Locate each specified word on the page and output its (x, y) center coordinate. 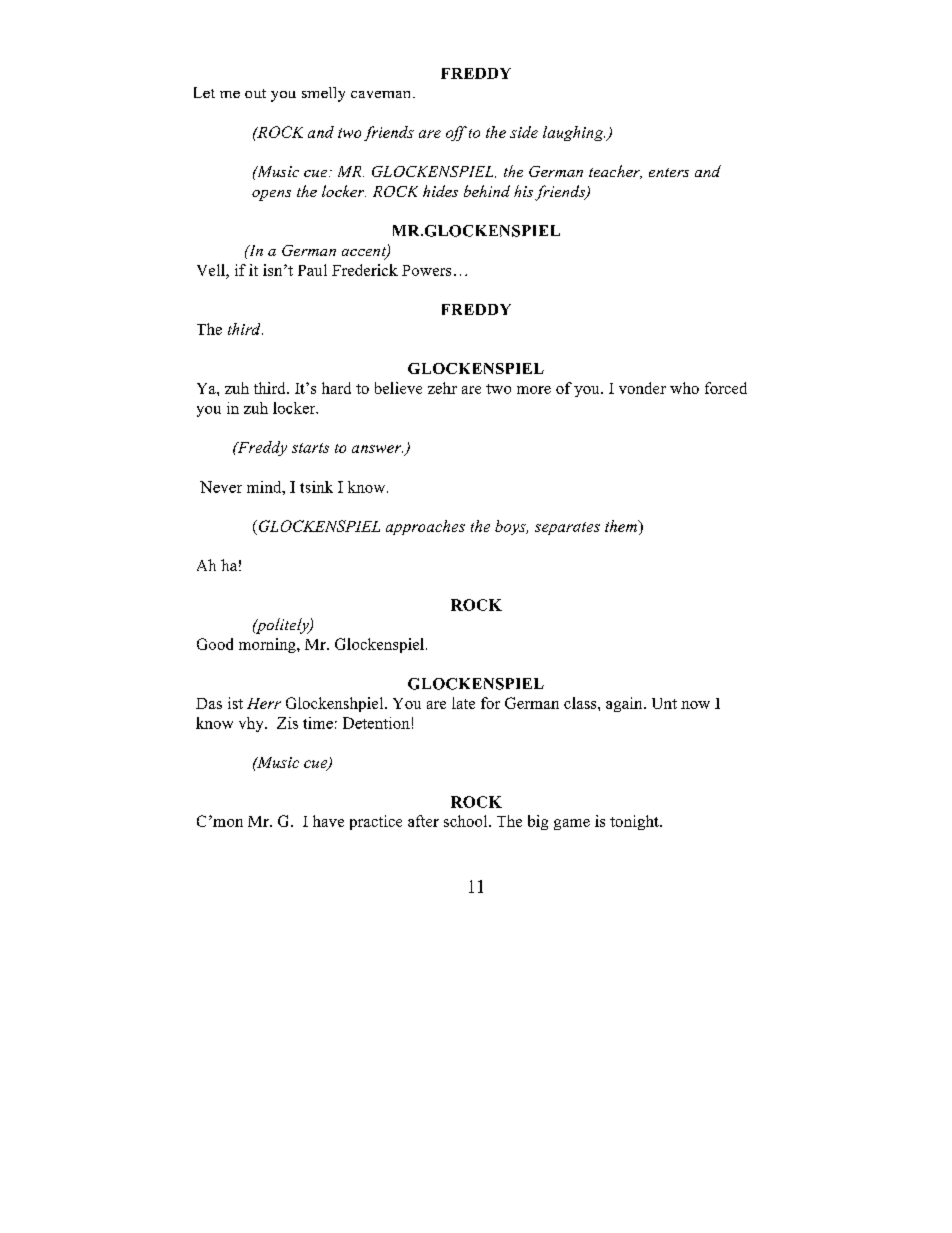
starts (310, 448)
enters (669, 172)
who (684, 388)
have (328, 821)
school (467, 821)
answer (377, 449)
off (456, 133)
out (255, 93)
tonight (635, 822)
